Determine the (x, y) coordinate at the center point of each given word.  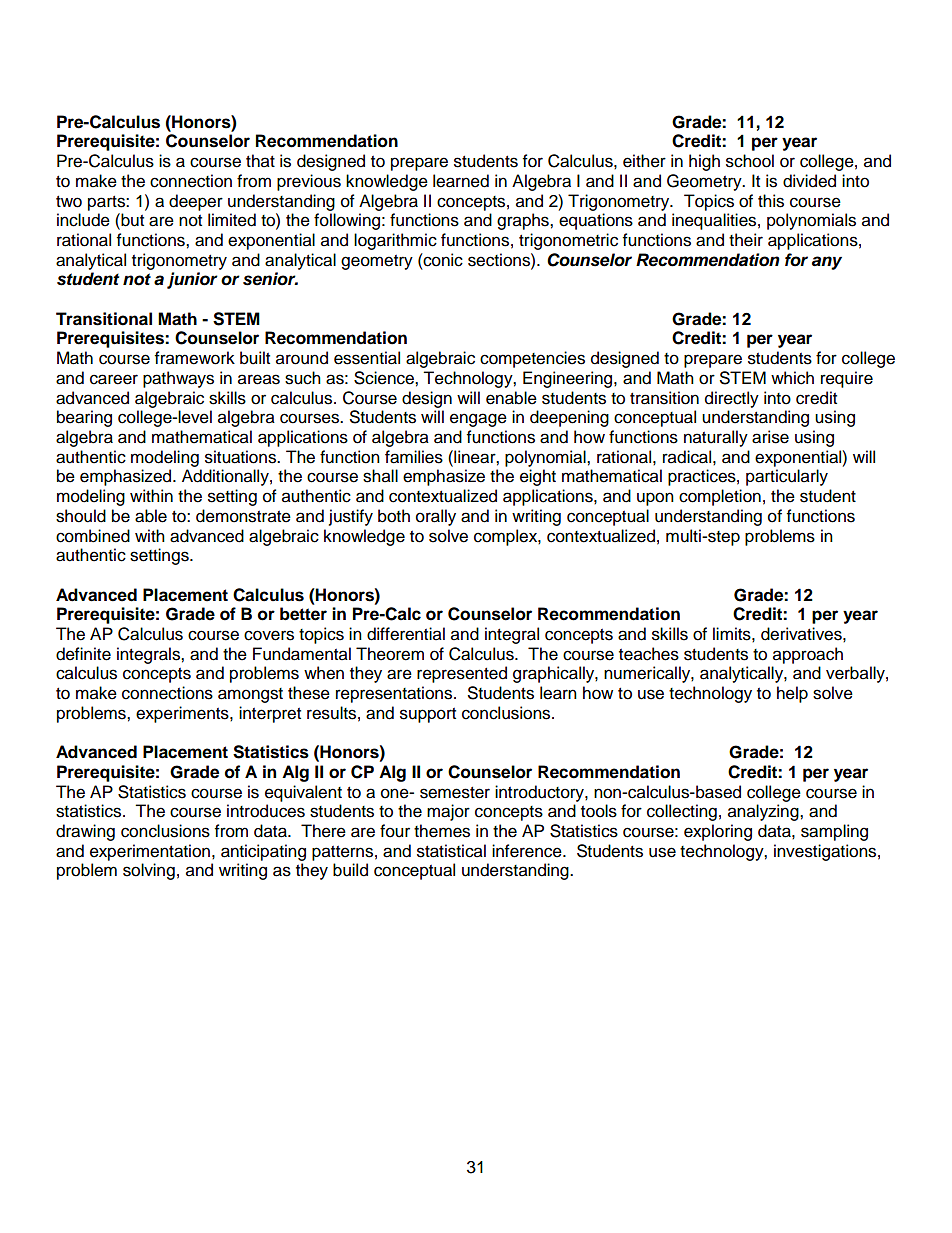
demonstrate (243, 516)
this (771, 201)
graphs (524, 221)
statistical (451, 851)
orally (436, 517)
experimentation (150, 852)
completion (720, 497)
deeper (196, 202)
